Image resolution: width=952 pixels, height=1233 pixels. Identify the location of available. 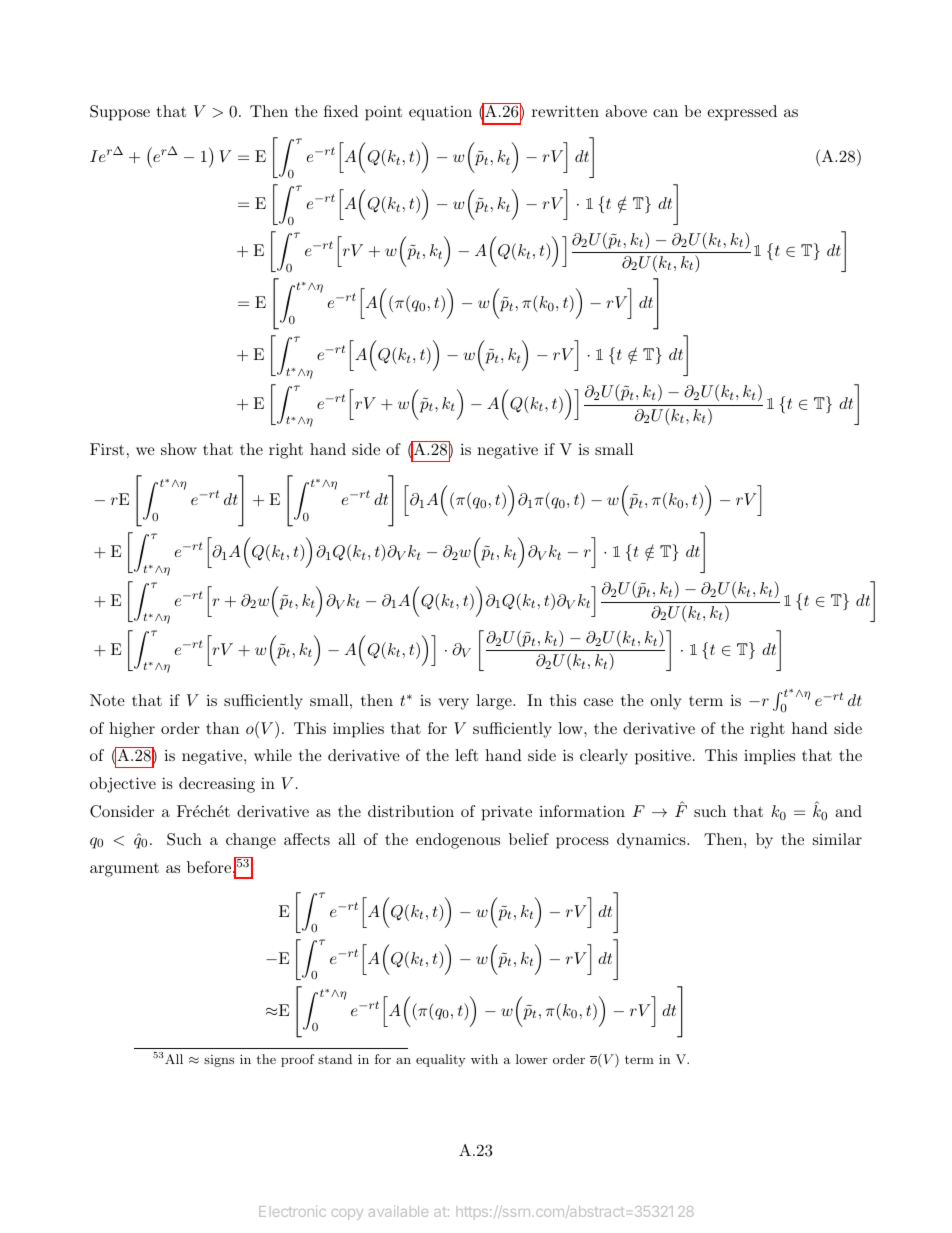
(398, 1211).
